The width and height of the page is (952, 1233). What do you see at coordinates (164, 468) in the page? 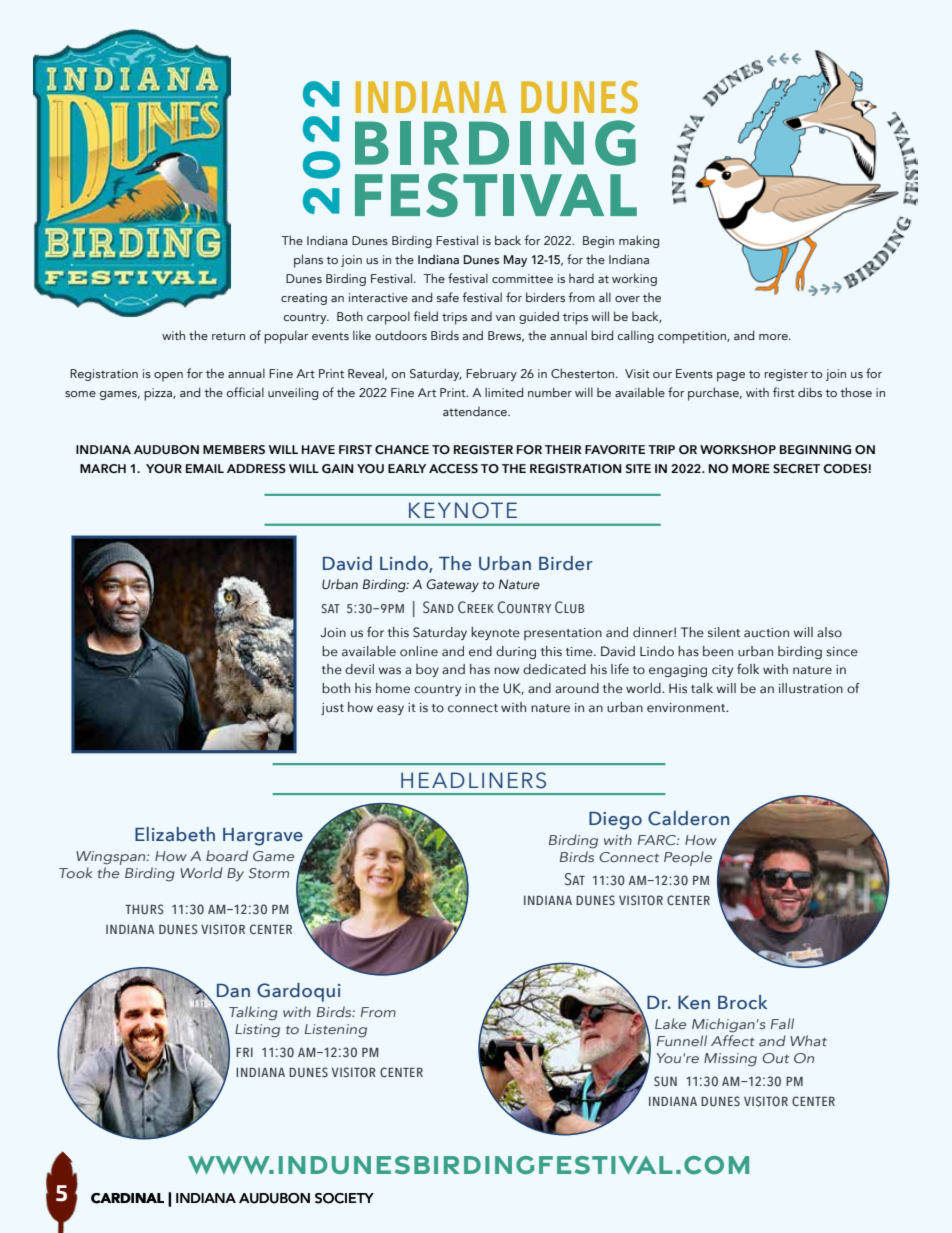
I see `YOUR` at bounding box center [164, 468].
